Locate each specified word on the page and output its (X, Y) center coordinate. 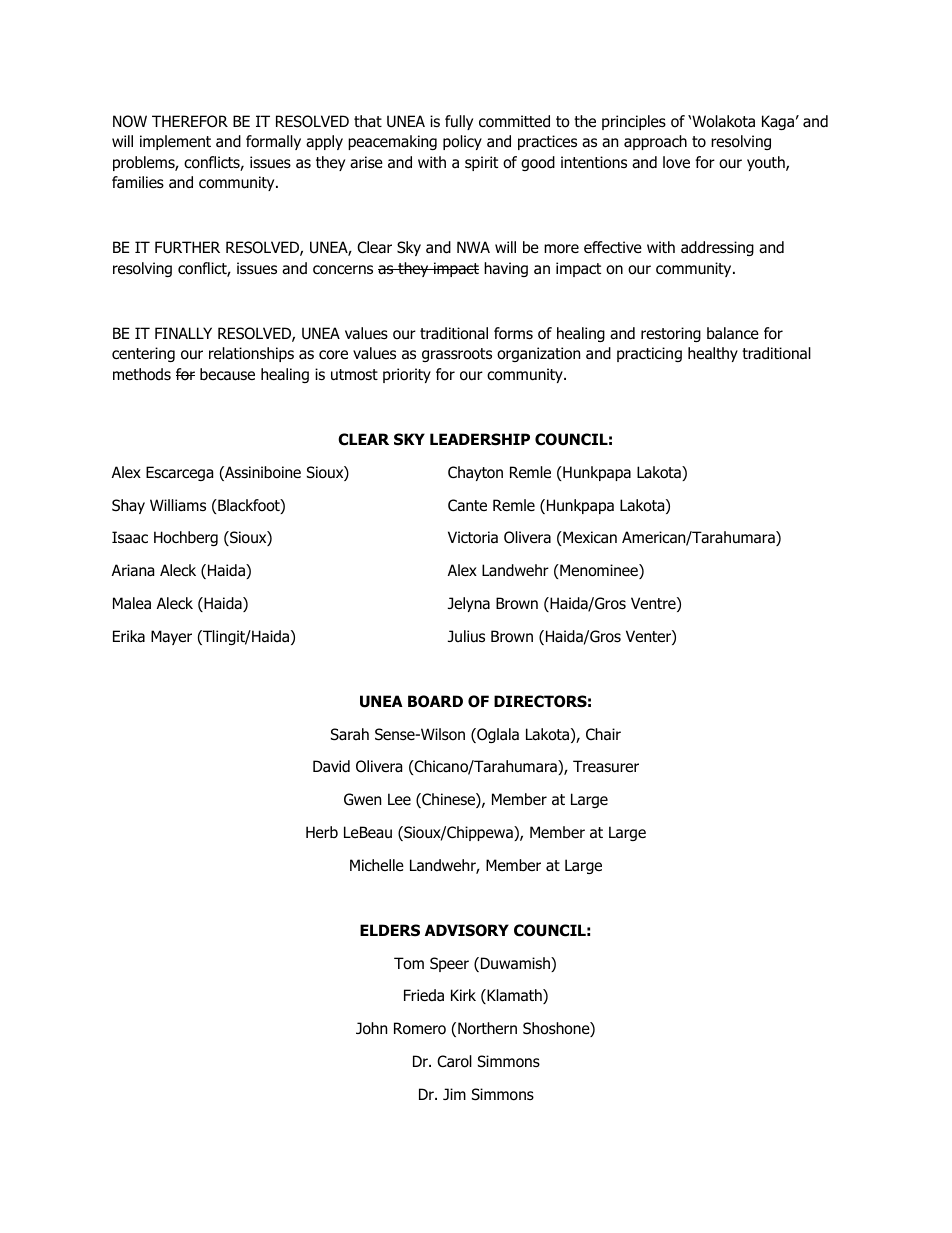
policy (462, 142)
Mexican (589, 537)
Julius (466, 636)
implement (175, 142)
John (371, 1028)
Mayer (171, 637)
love (676, 162)
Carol (454, 1061)
